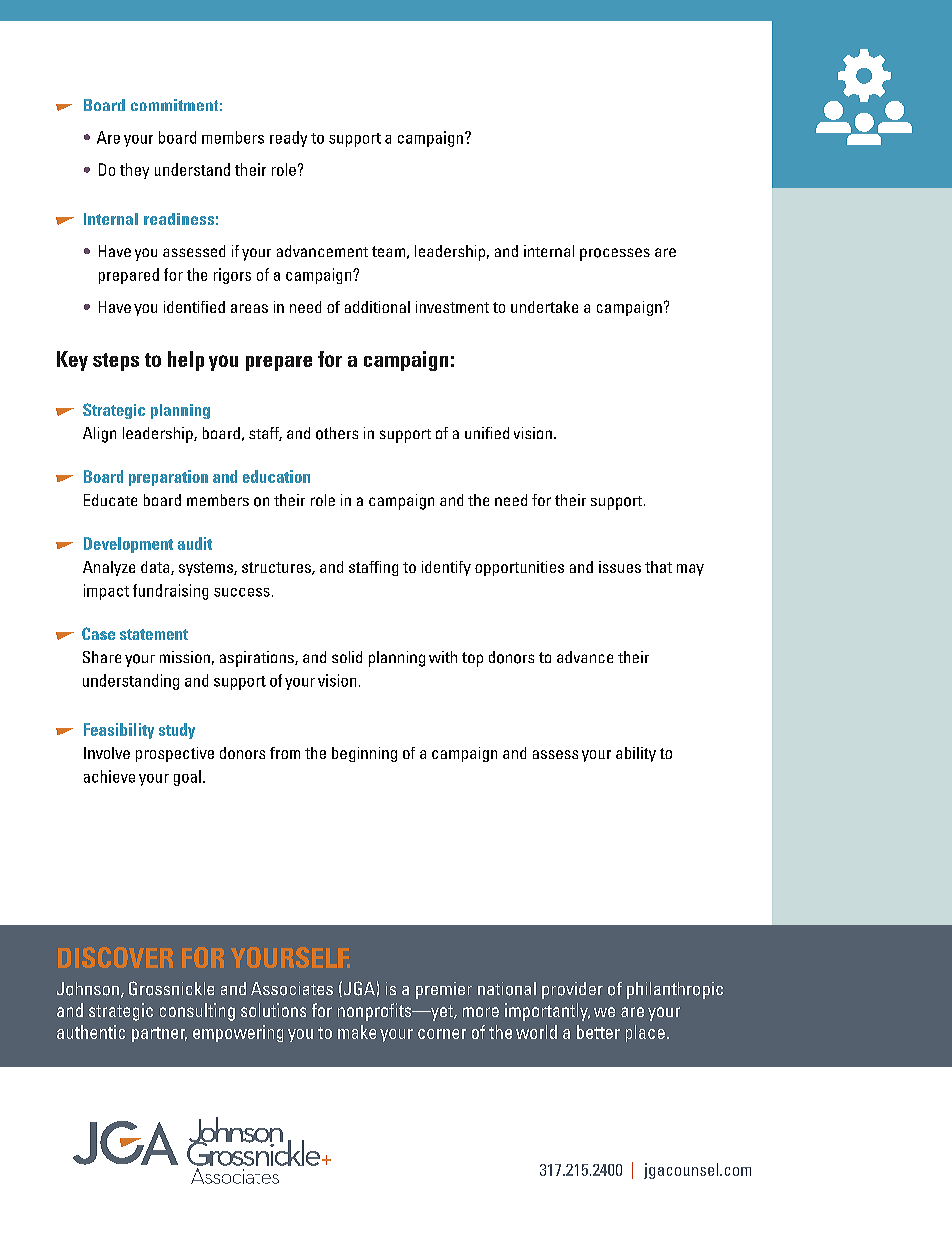  I want to click on ready, so click(288, 139).
